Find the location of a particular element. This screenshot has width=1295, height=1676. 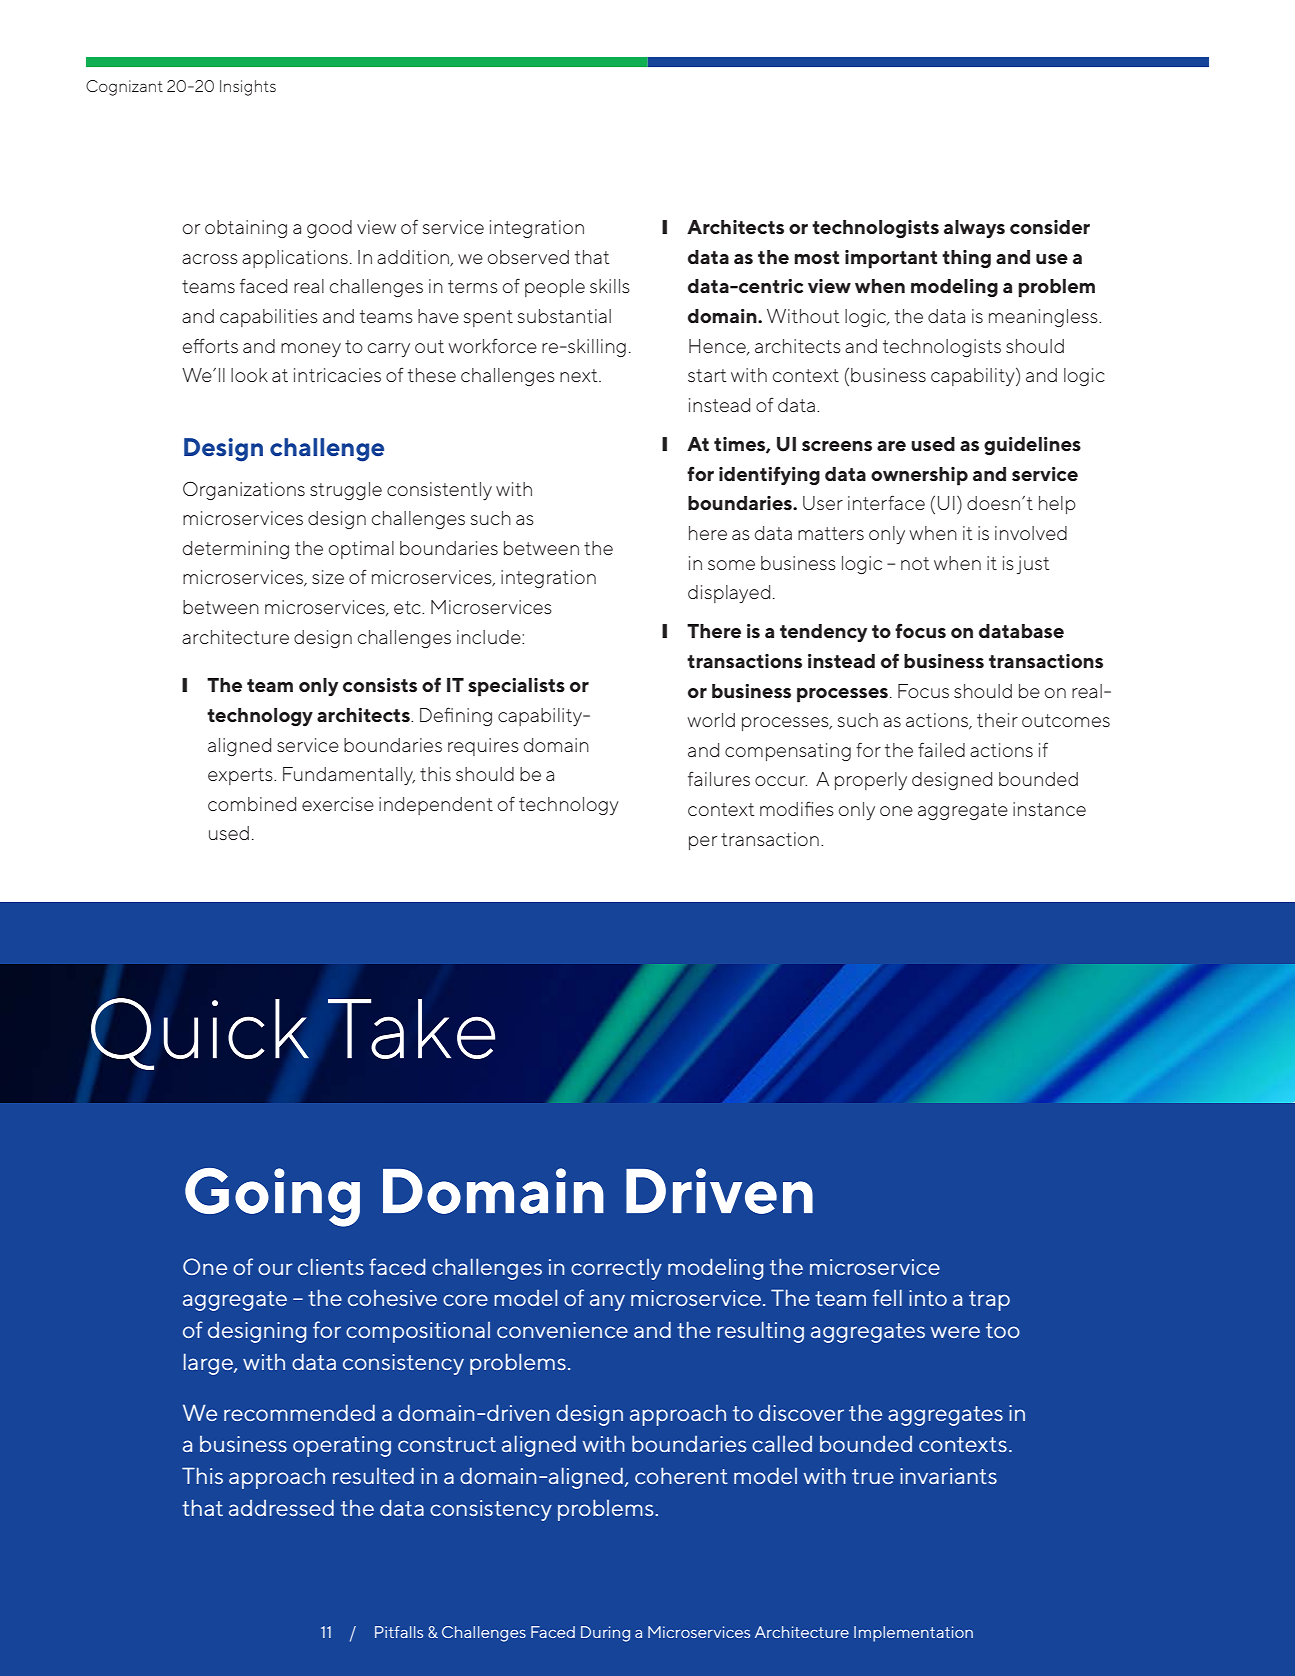

into is located at coordinates (928, 1298).
